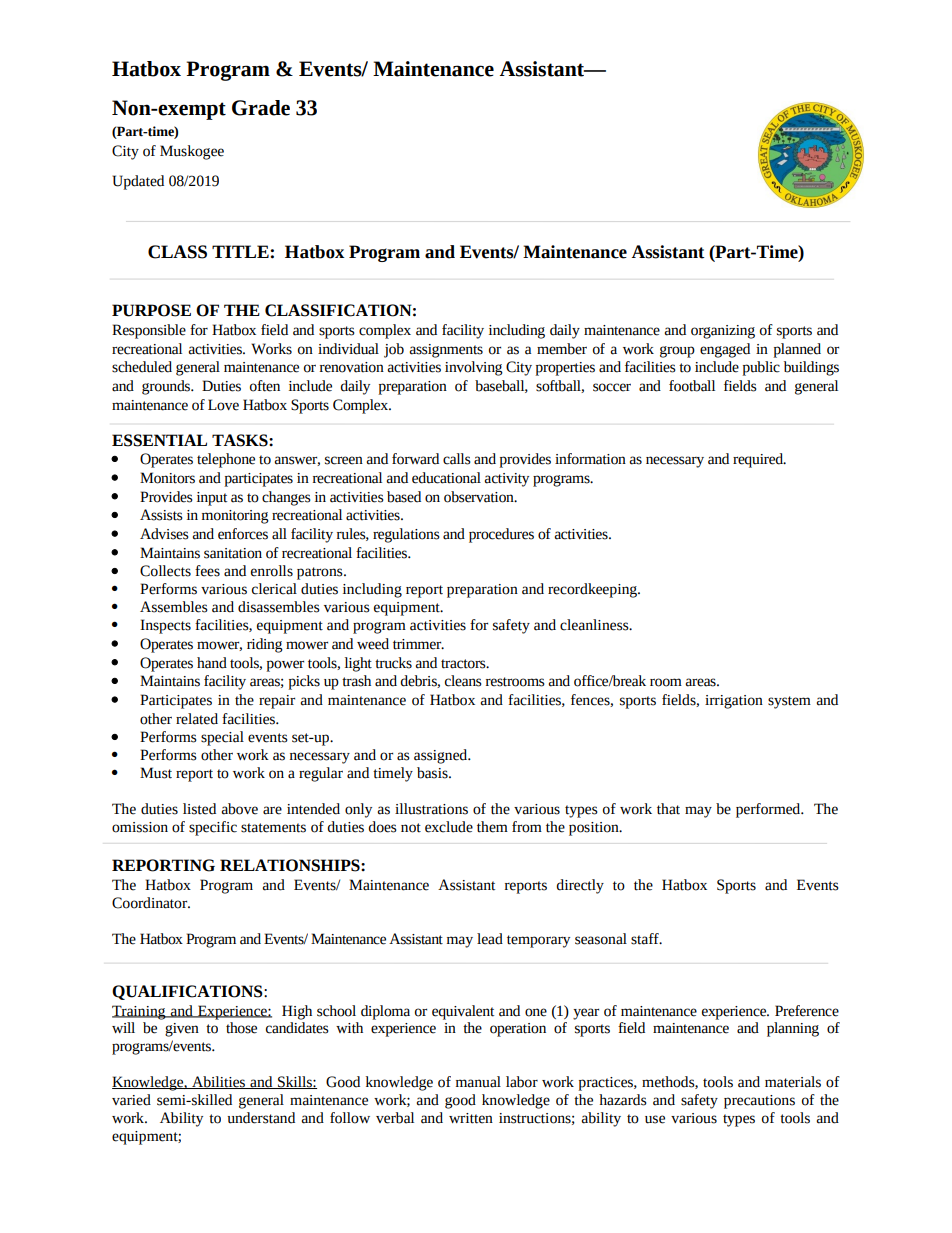 This screenshot has height=1233, width=952. I want to click on trimmer, so click(418, 644).
